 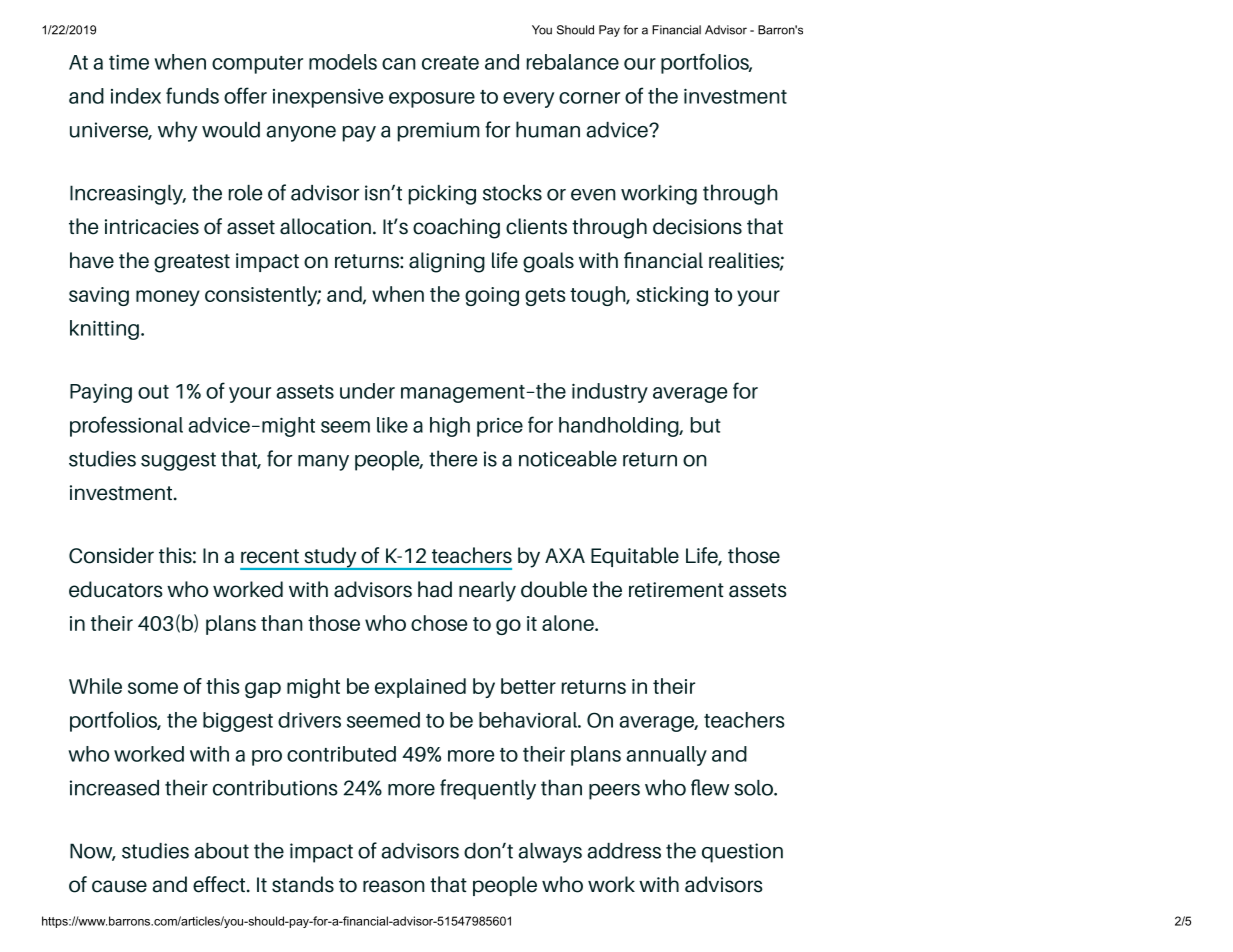 What do you see at coordinates (394, 886) in the screenshot?
I see `reason` at bounding box center [394, 886].
